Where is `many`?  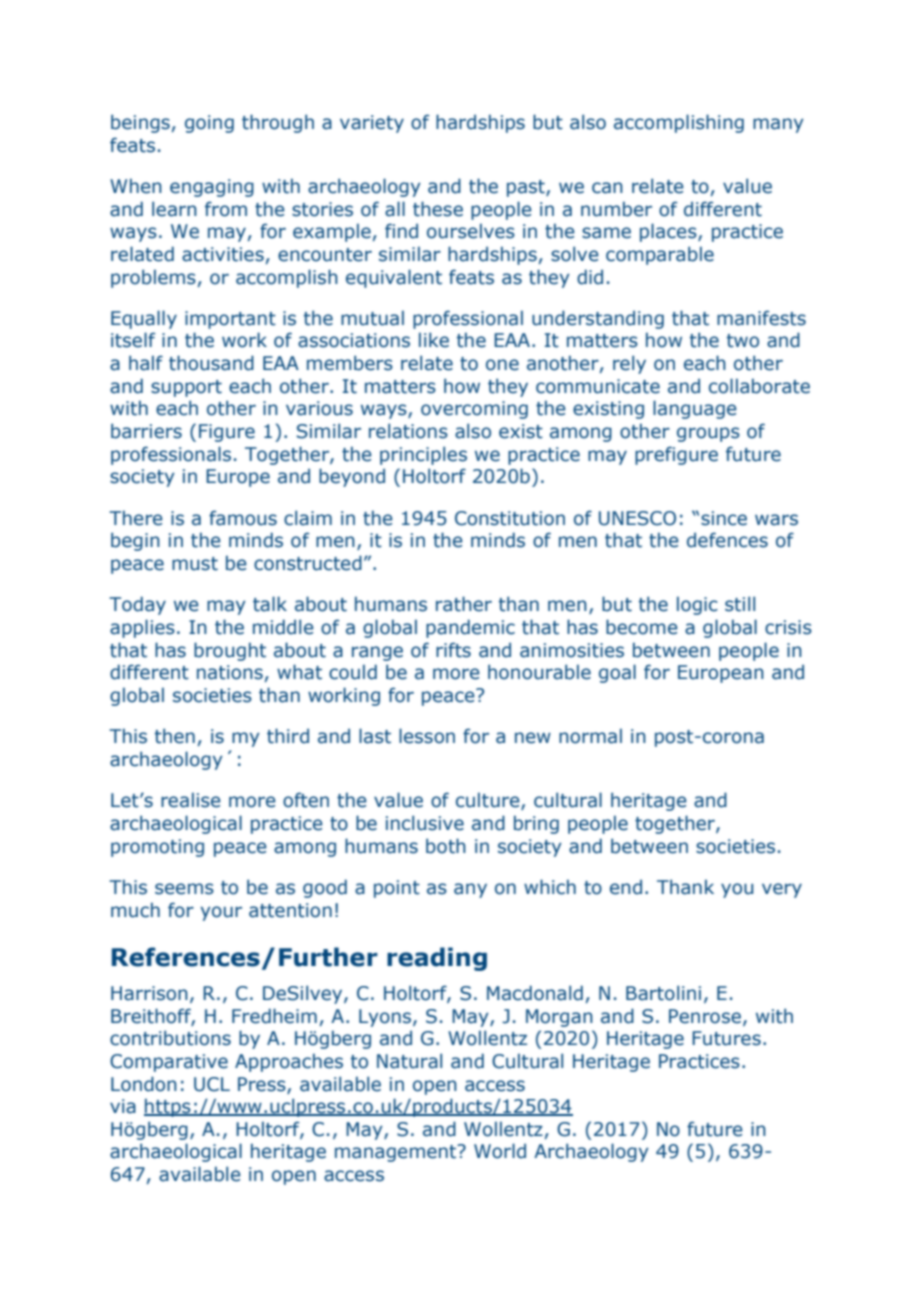
many is located at coordinates (778, 125).
